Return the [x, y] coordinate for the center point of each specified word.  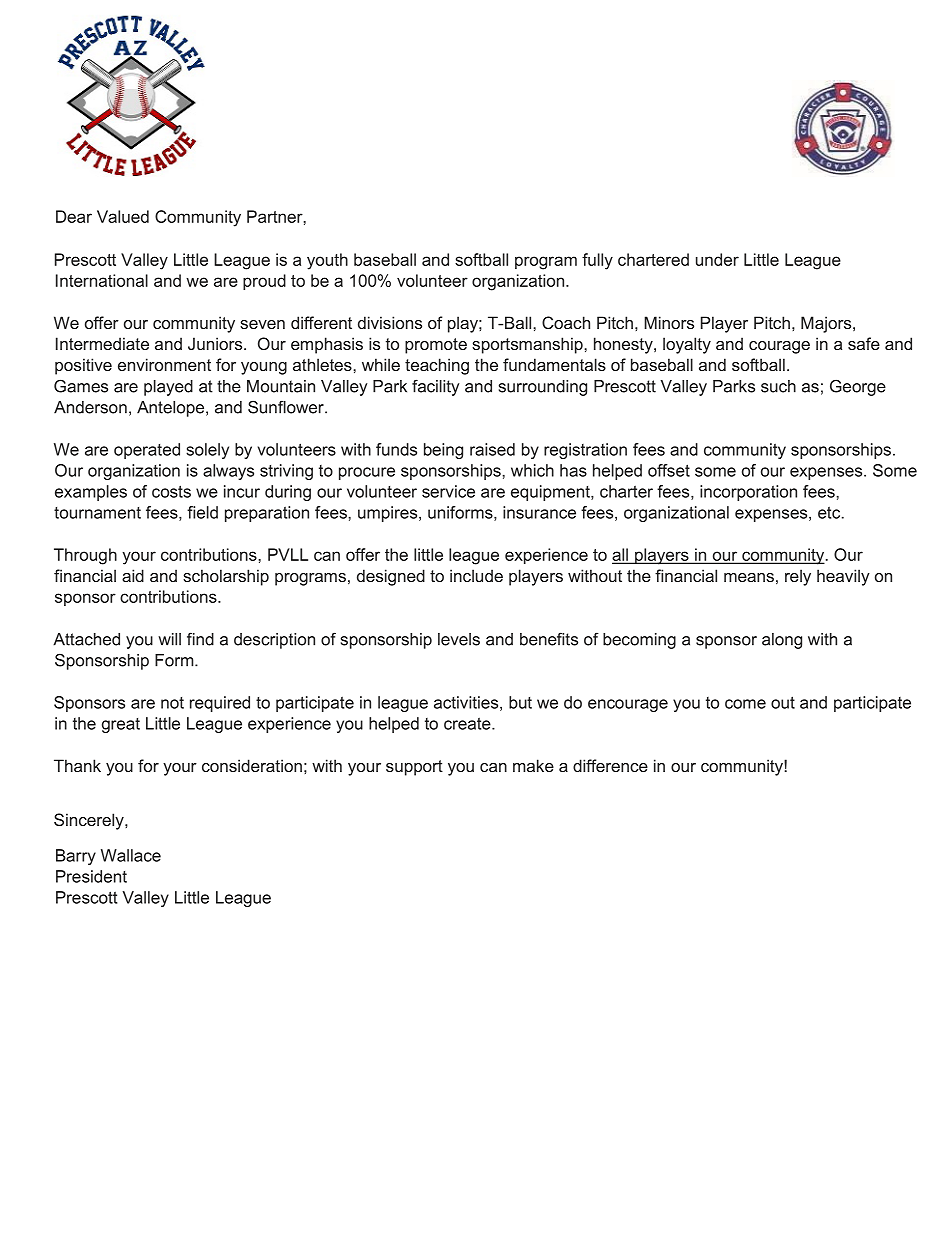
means [749, 577]
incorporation [748, 493]
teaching [437, 366]
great [121, 725]
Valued [123, 216]
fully [597, 261]
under [717, 259]
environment [164, 364]
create [468, 723]
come [745, 704]
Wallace [131, 855]
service [448, 491]
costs [171, 491]
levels [459, 639]
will [169, 639]
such [778, 386]
